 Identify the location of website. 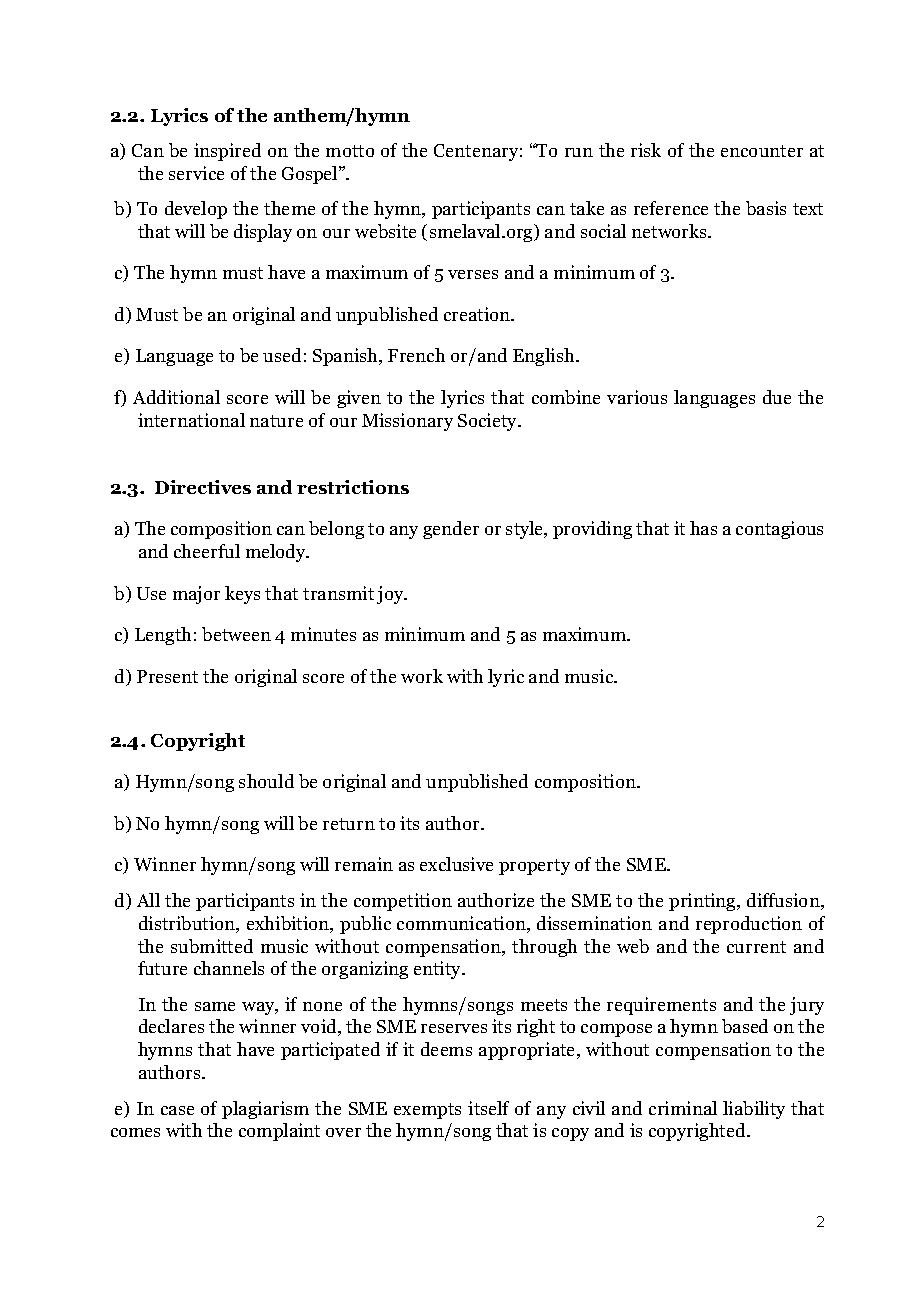
(385, 231).
